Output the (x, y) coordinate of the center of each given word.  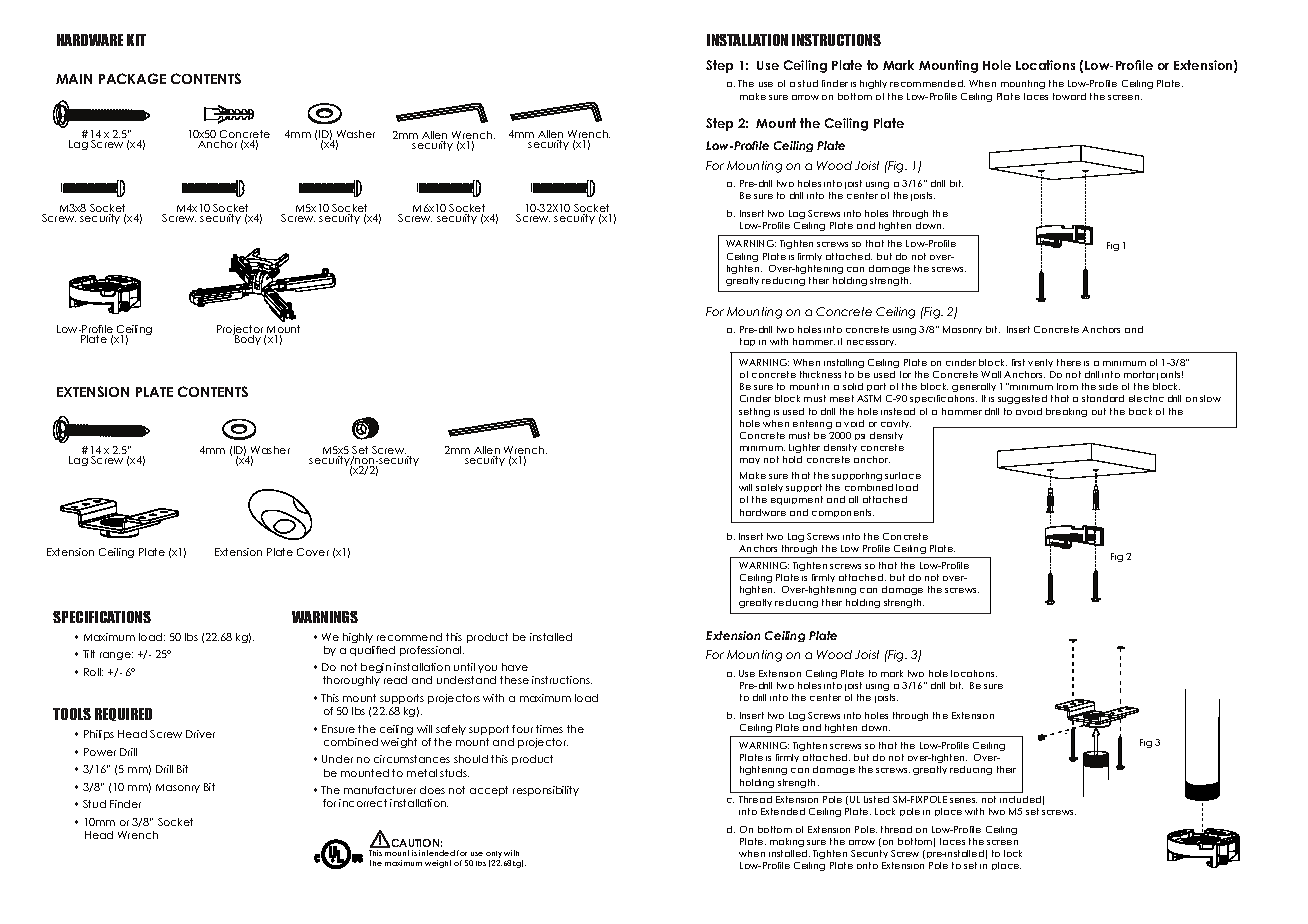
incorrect (363, 803)
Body (247, 339)
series (963, 800)
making (787, 842)
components (843, 513)
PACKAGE (132, 78)
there (1069, 362)
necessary (871, 343)
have (515, 667)
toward (1069, 96)
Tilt (89, 654)
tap (747, 342)
